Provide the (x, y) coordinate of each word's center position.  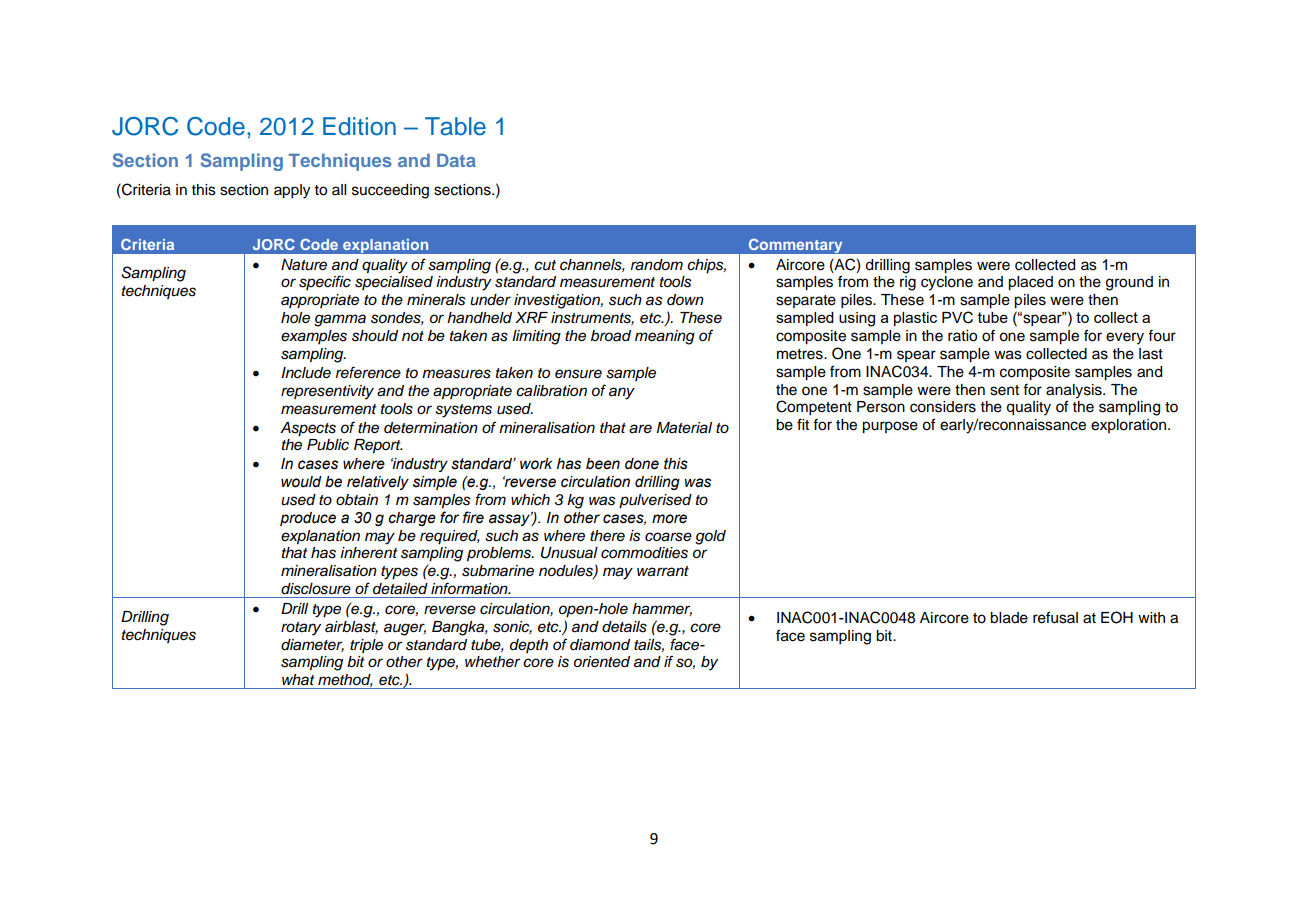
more (669, 519)
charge (412, 519)
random (657, 265)
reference (368, 372)
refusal (1055, 617)
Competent (814, 408)
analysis (1075, 391)
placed (1030, 283)
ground (1129, 283)
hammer (662, 609)
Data (456, 160)
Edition (359, 126)
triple (366, 646)
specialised (394, 283)
